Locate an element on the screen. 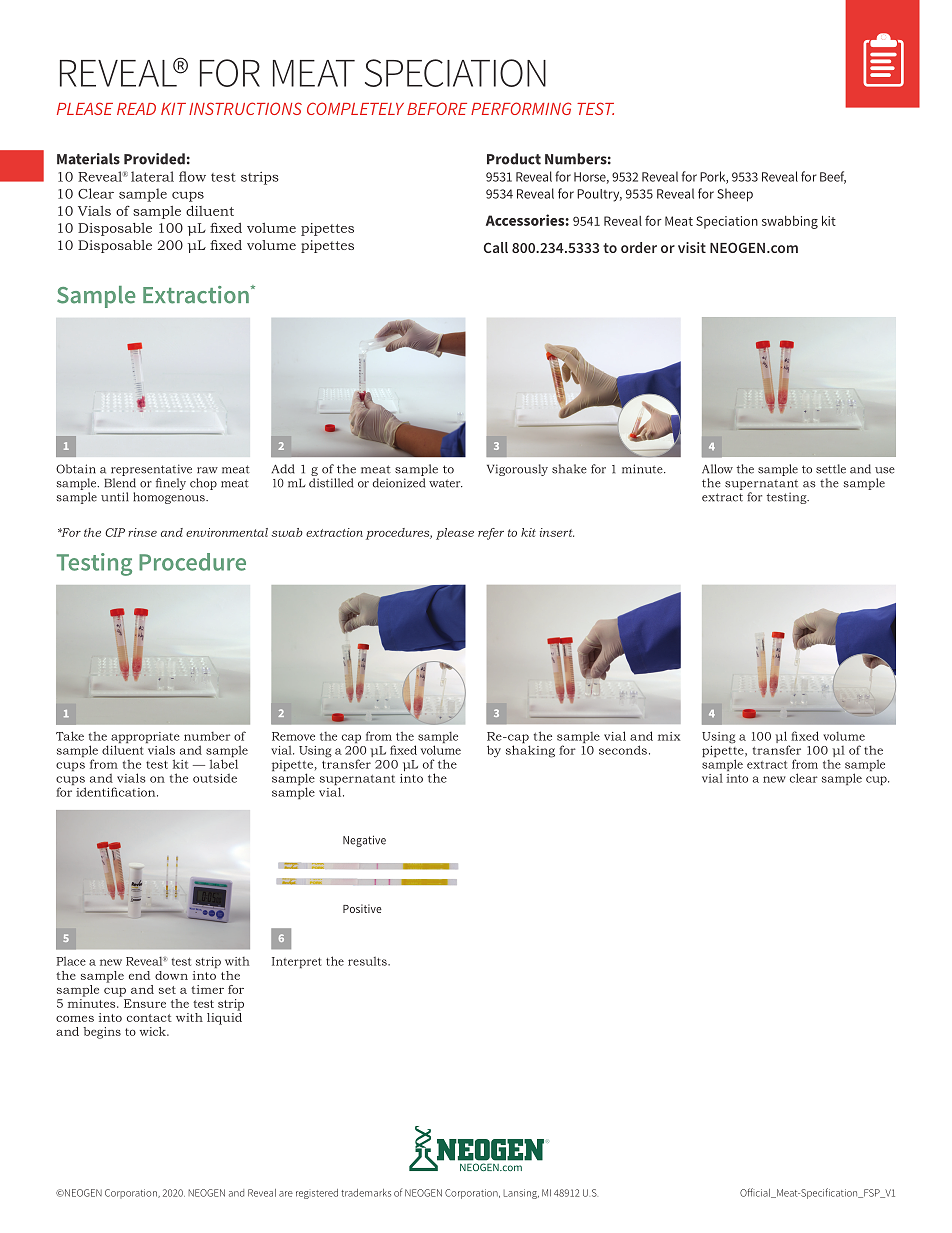 Image resolution: width=952 pixels, height=1233 pixels. Beef is located at coordinates (833, 177).
